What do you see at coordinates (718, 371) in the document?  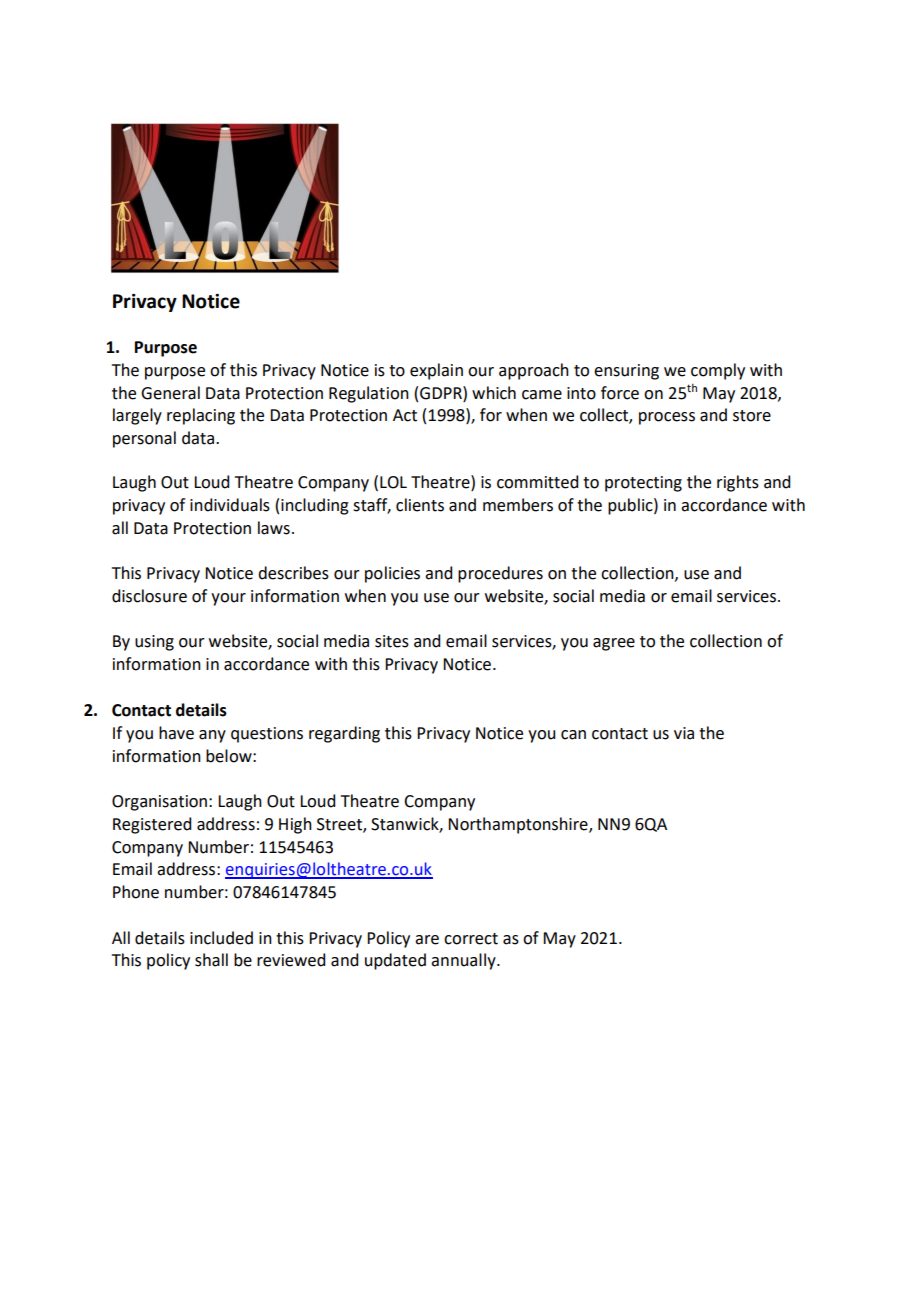 I see `comply` at bounding box center [718, 371].
